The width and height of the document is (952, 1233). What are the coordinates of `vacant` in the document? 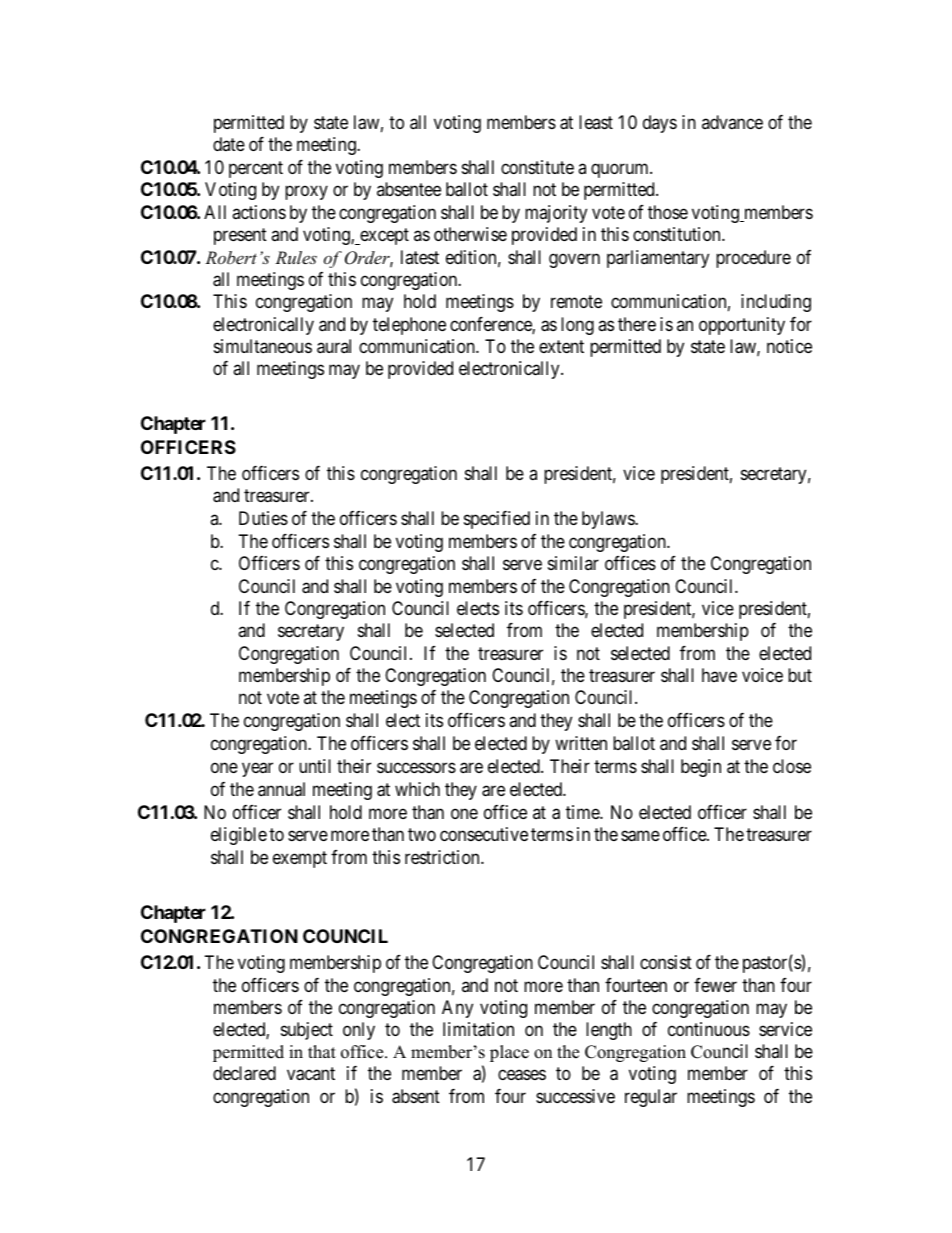 It's located at (311, 1074).
